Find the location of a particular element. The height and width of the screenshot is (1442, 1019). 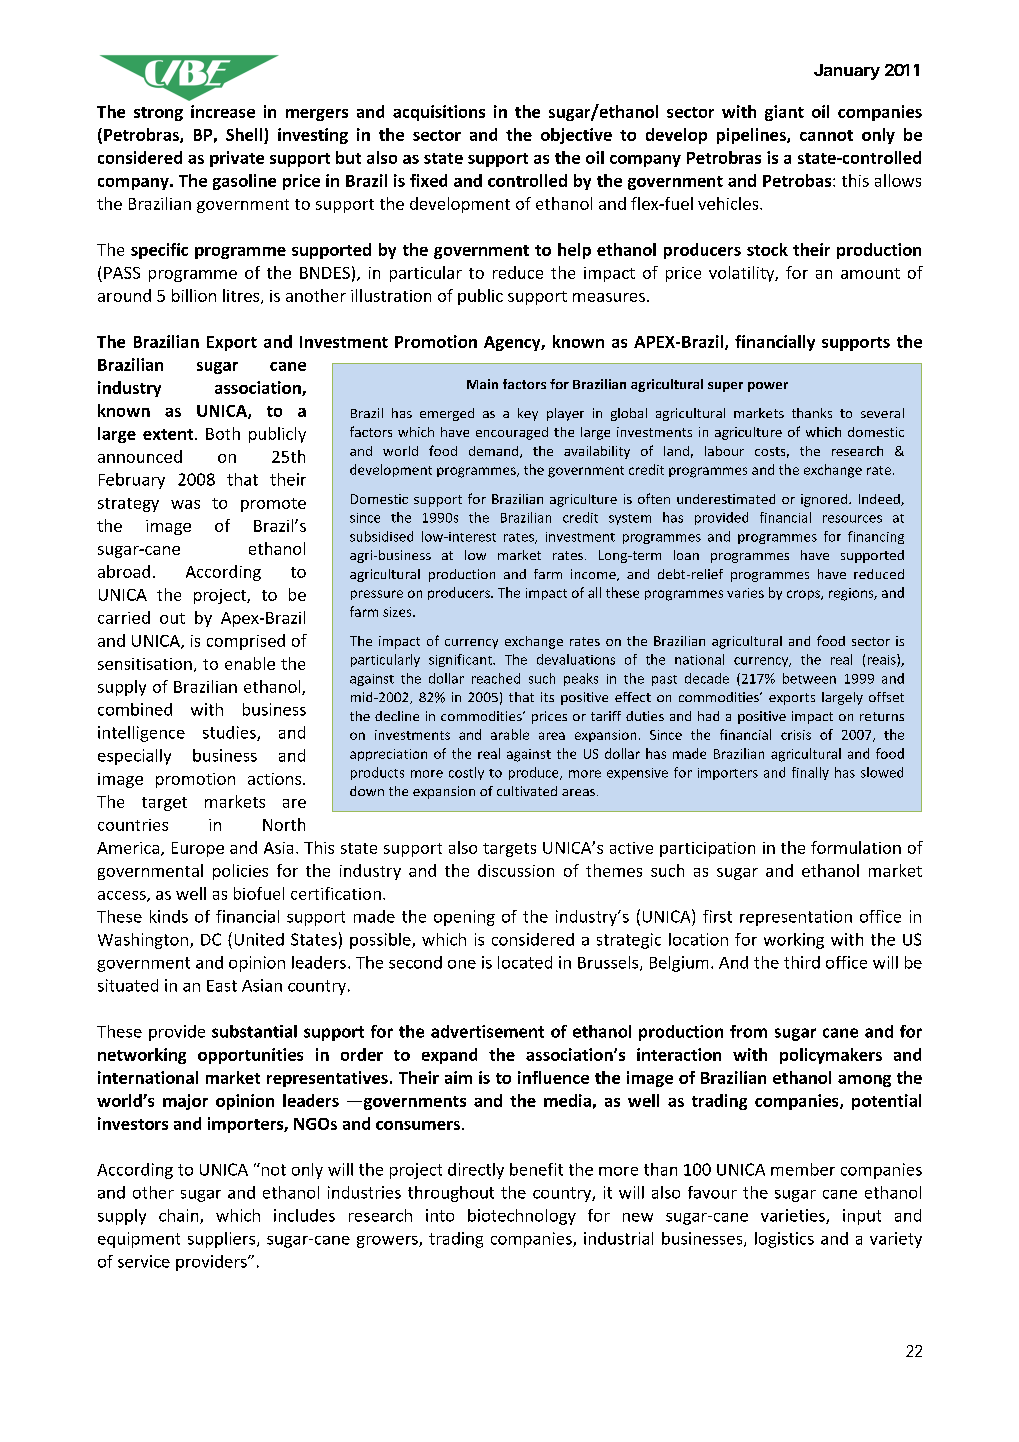

enable is located at coordinates (250, 663).
